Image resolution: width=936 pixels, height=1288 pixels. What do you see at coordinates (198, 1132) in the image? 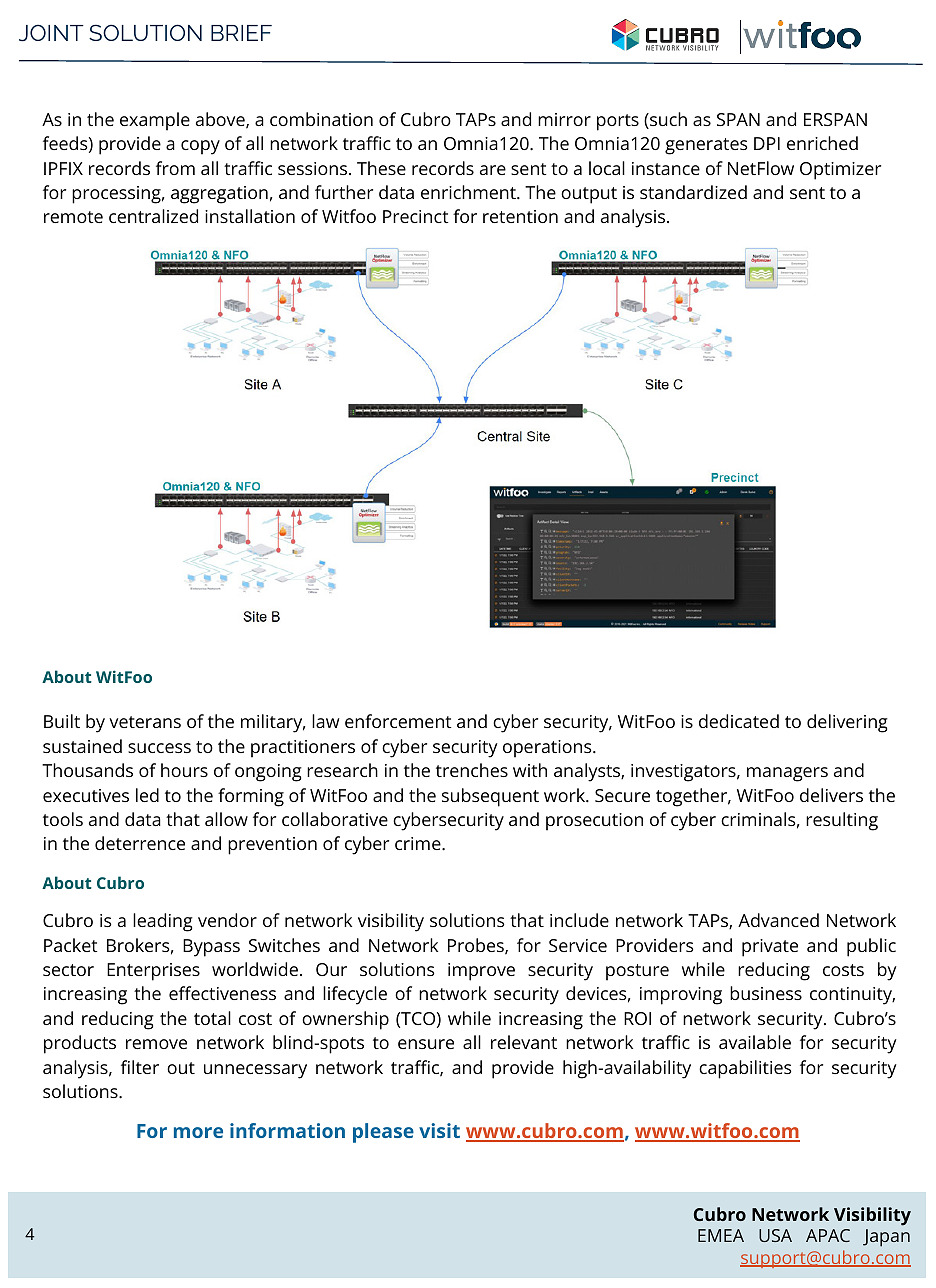
I see `more` at bounding box center [198, 1132].
